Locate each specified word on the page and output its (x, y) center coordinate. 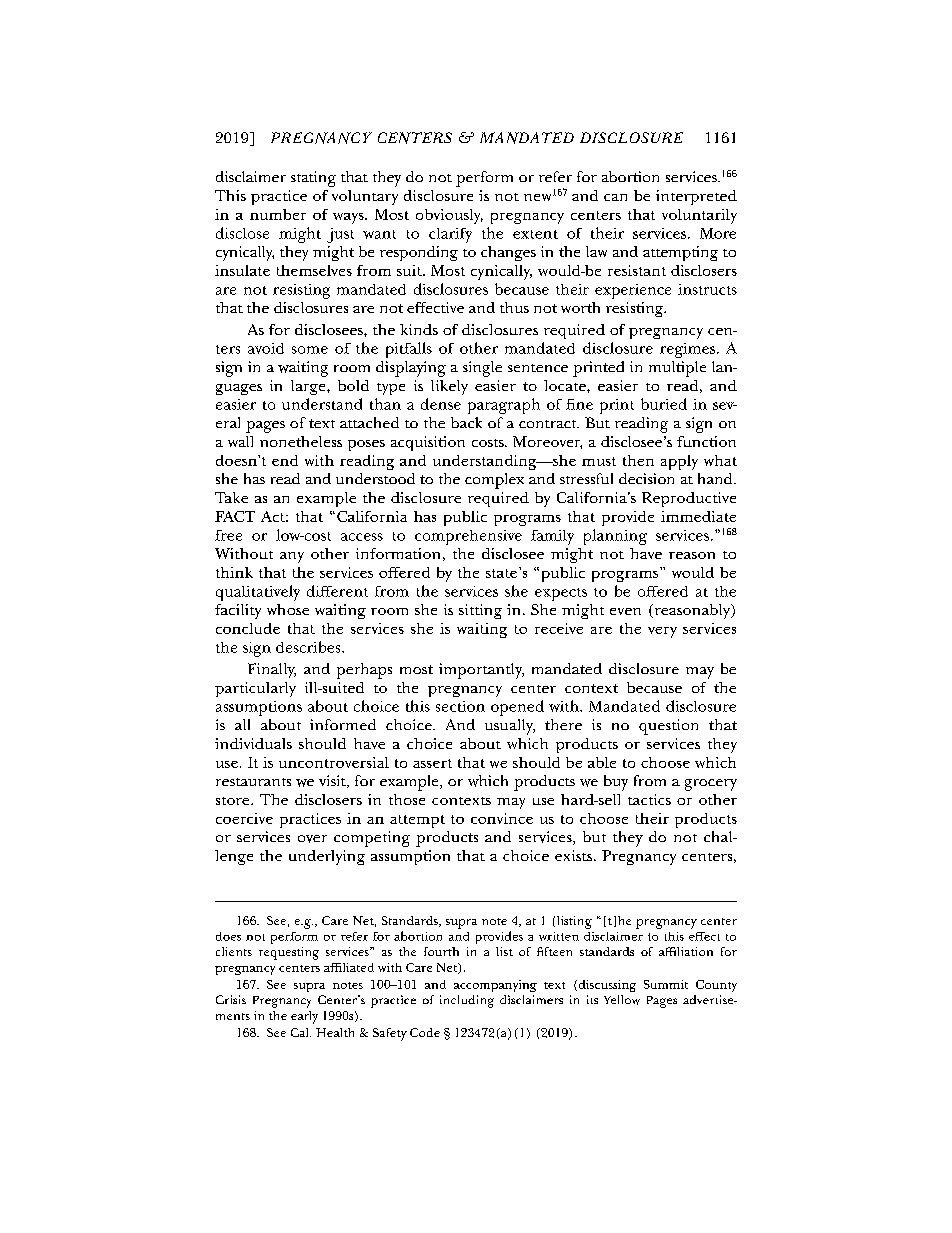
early (304, 1017)
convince (502, 818)
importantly (481, 671)
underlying (327, 857)
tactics (649, 799)
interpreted (696, 197)
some (310, 350)
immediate (698, 516)
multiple (677, 369)
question (668, 727)
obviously (449, 216)
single (482, 369)
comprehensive (468, 537)
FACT (235, 516)
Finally (272, 670)
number (278, 214)
